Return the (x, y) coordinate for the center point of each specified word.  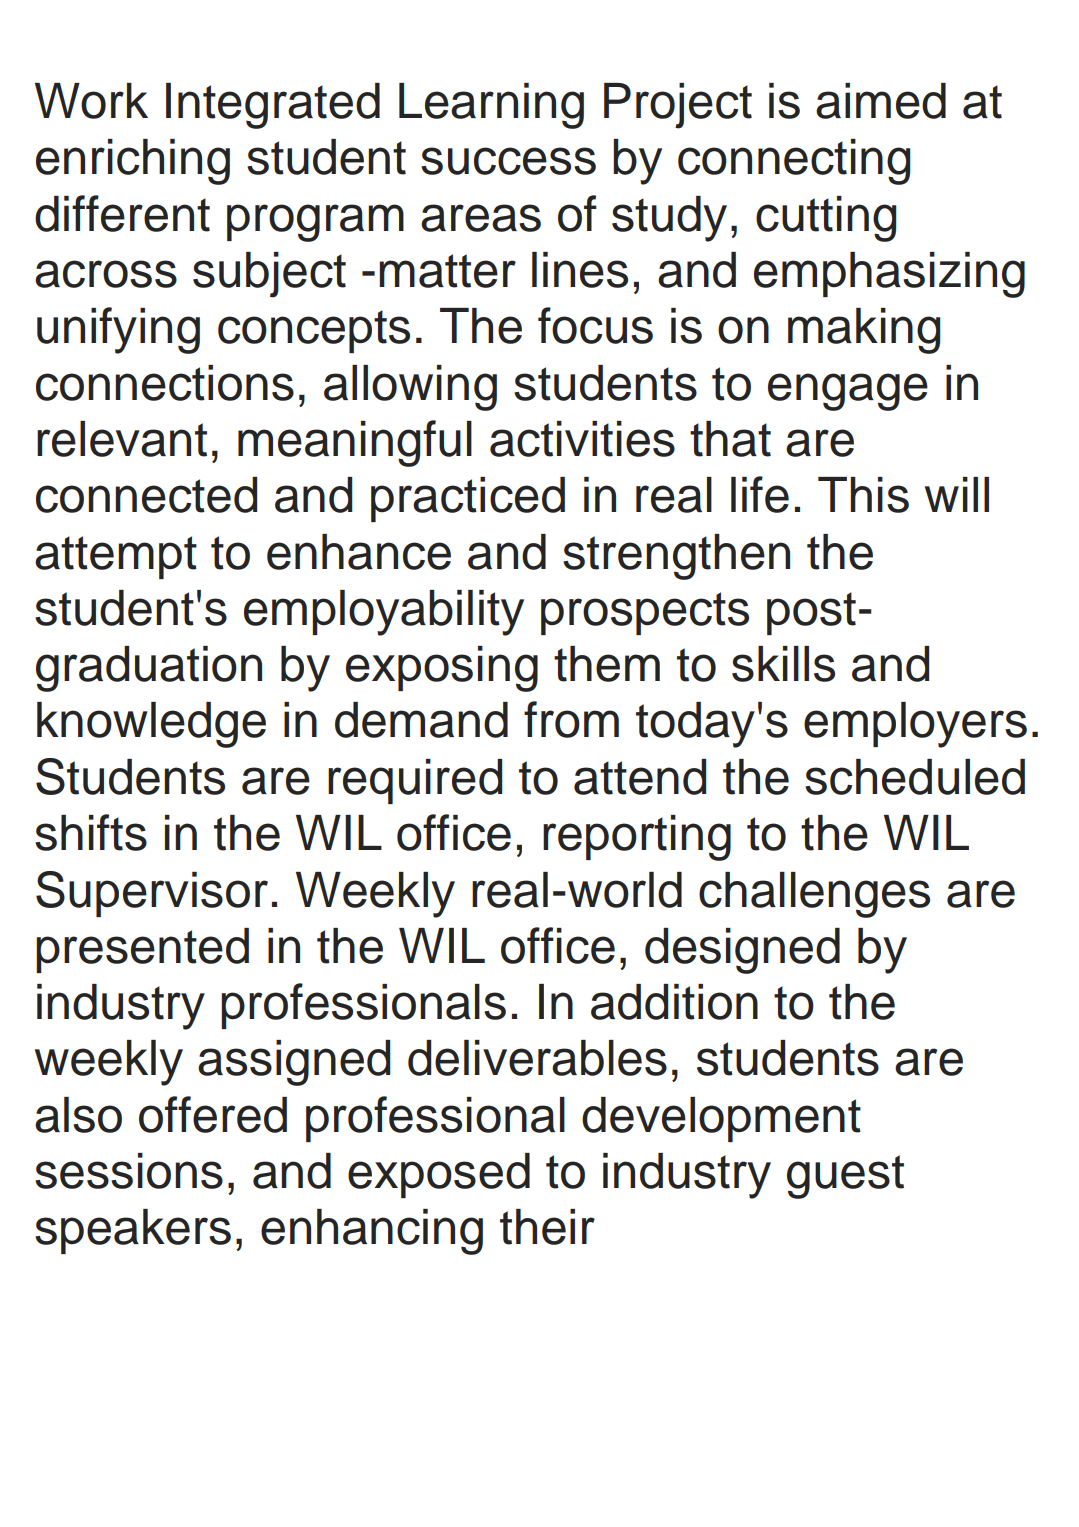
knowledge (151, 725)
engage (848, 392)
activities (582, 439)
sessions (129, 1171)
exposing (442, 669)
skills (783, 664)
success (508, 161)
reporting (637, 838)
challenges (814, 895)
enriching (133, 162)
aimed (881, 101)
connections (165, 383)
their (547, 1227)
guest (845, 1177)
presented (142, 950)
